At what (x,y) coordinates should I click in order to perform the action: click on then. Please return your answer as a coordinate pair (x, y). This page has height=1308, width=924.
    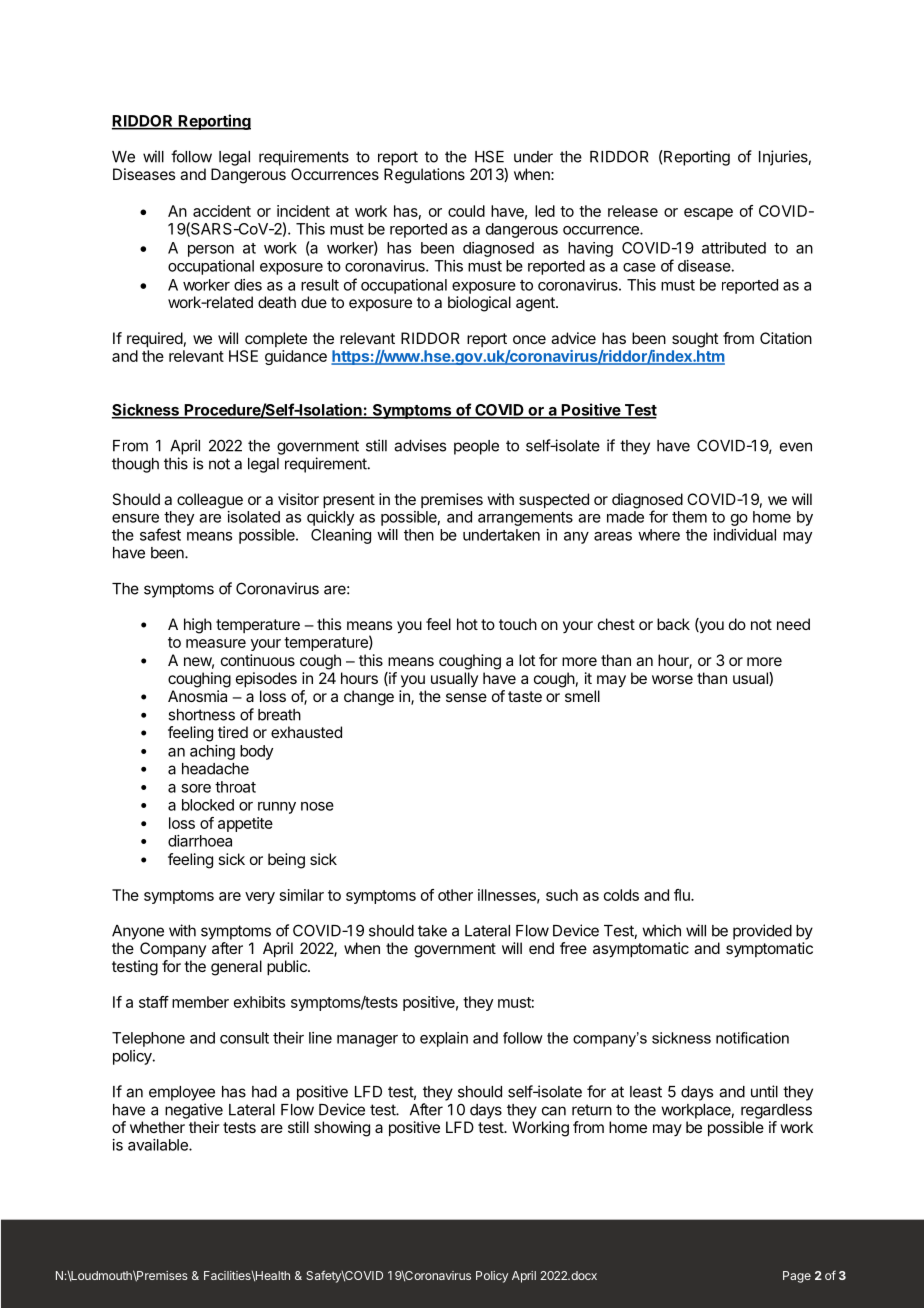
    Looking at the image, I should click on (419, 535).
